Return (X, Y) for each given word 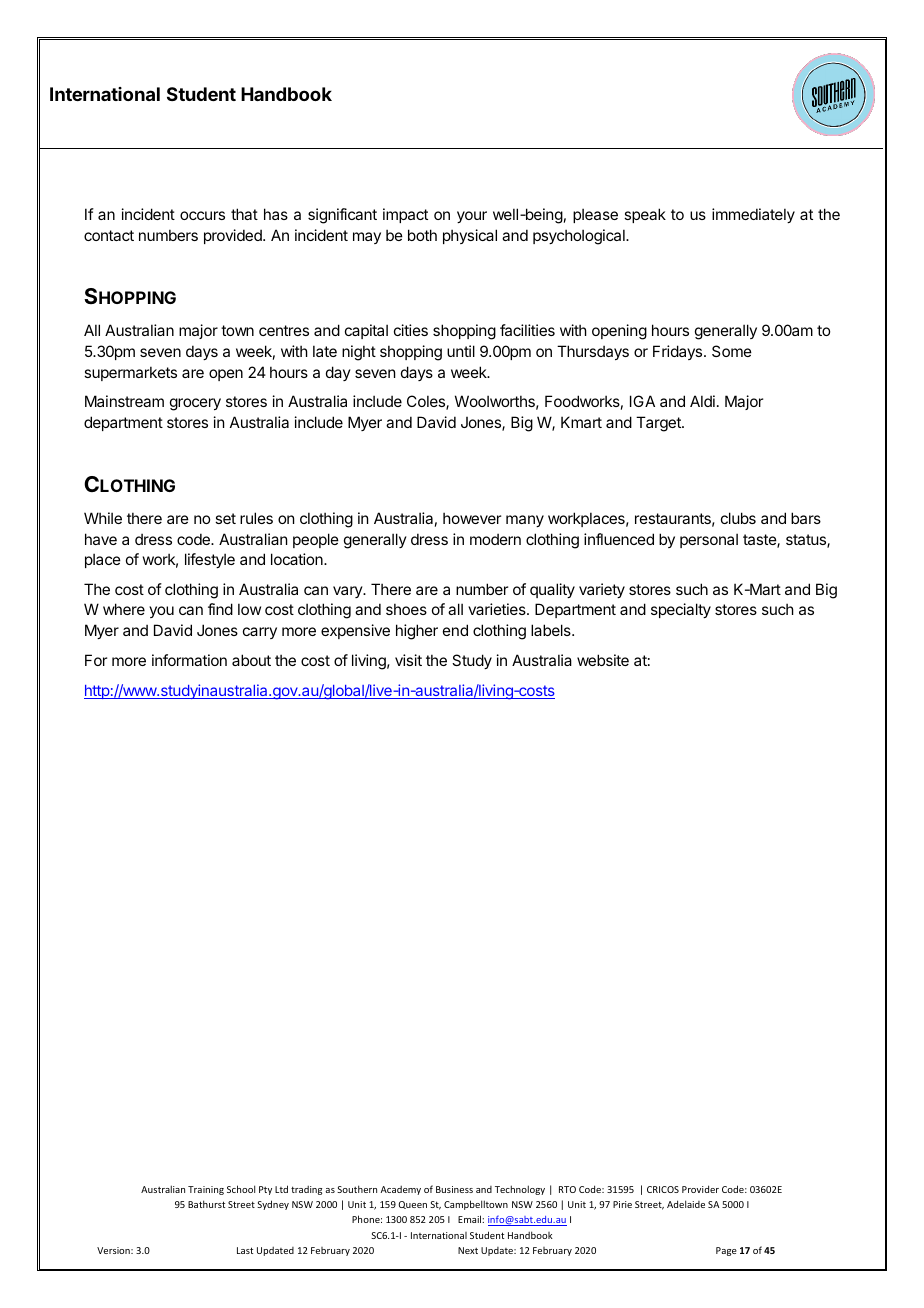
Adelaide (686, 1204)
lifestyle (210, 560)
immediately (753, 215)
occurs (202, 215)
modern (495, 539)
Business (454, 1189)
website (603, 660)
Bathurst (206, 1204)
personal (709, 540)
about (251, 660)
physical (470, 236)
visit (408, 660)
